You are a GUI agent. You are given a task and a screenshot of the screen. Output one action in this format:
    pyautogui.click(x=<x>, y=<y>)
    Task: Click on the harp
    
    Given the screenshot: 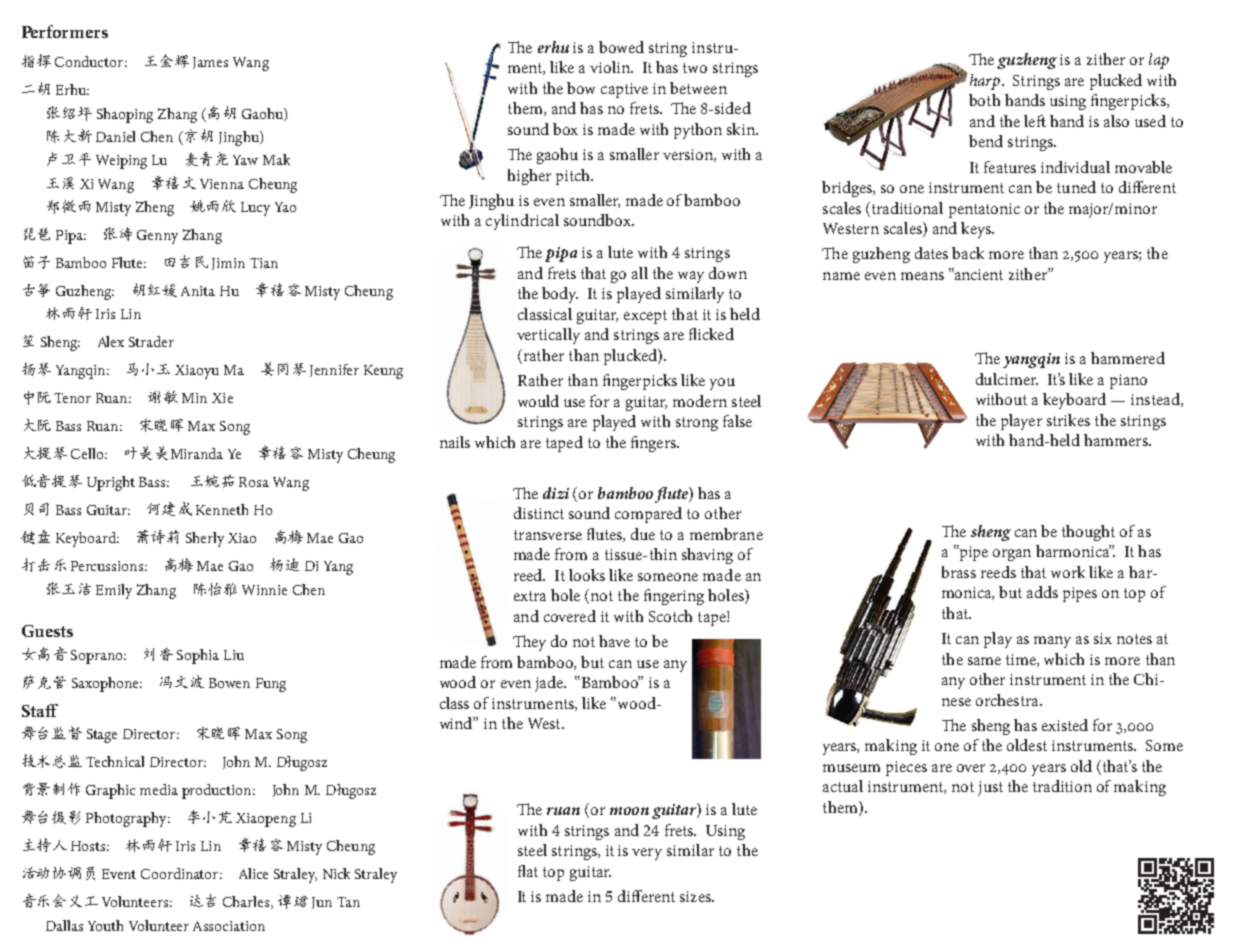 What is the action you would take?
    pyautogui.click(x=986, y=82)
